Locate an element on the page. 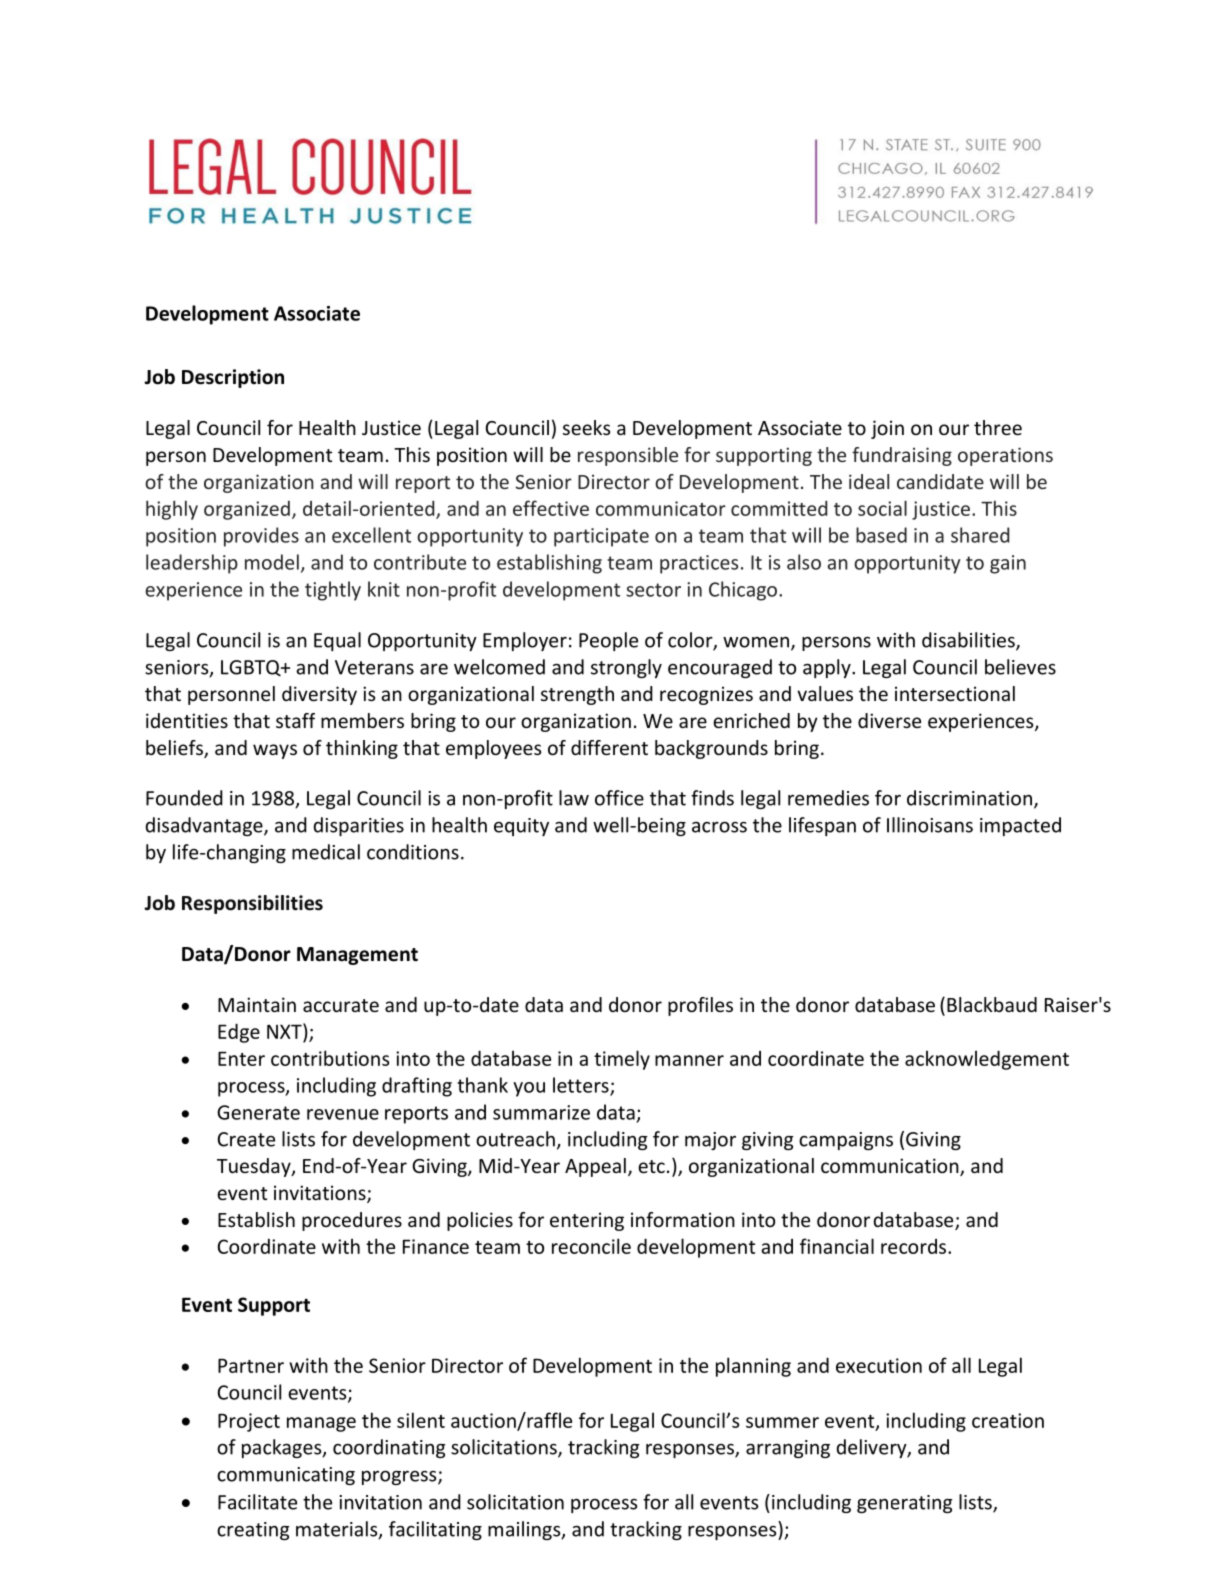 The width and height of the page is (1224, 1585). Blackbaud is located at coordinates (992, 1004).
